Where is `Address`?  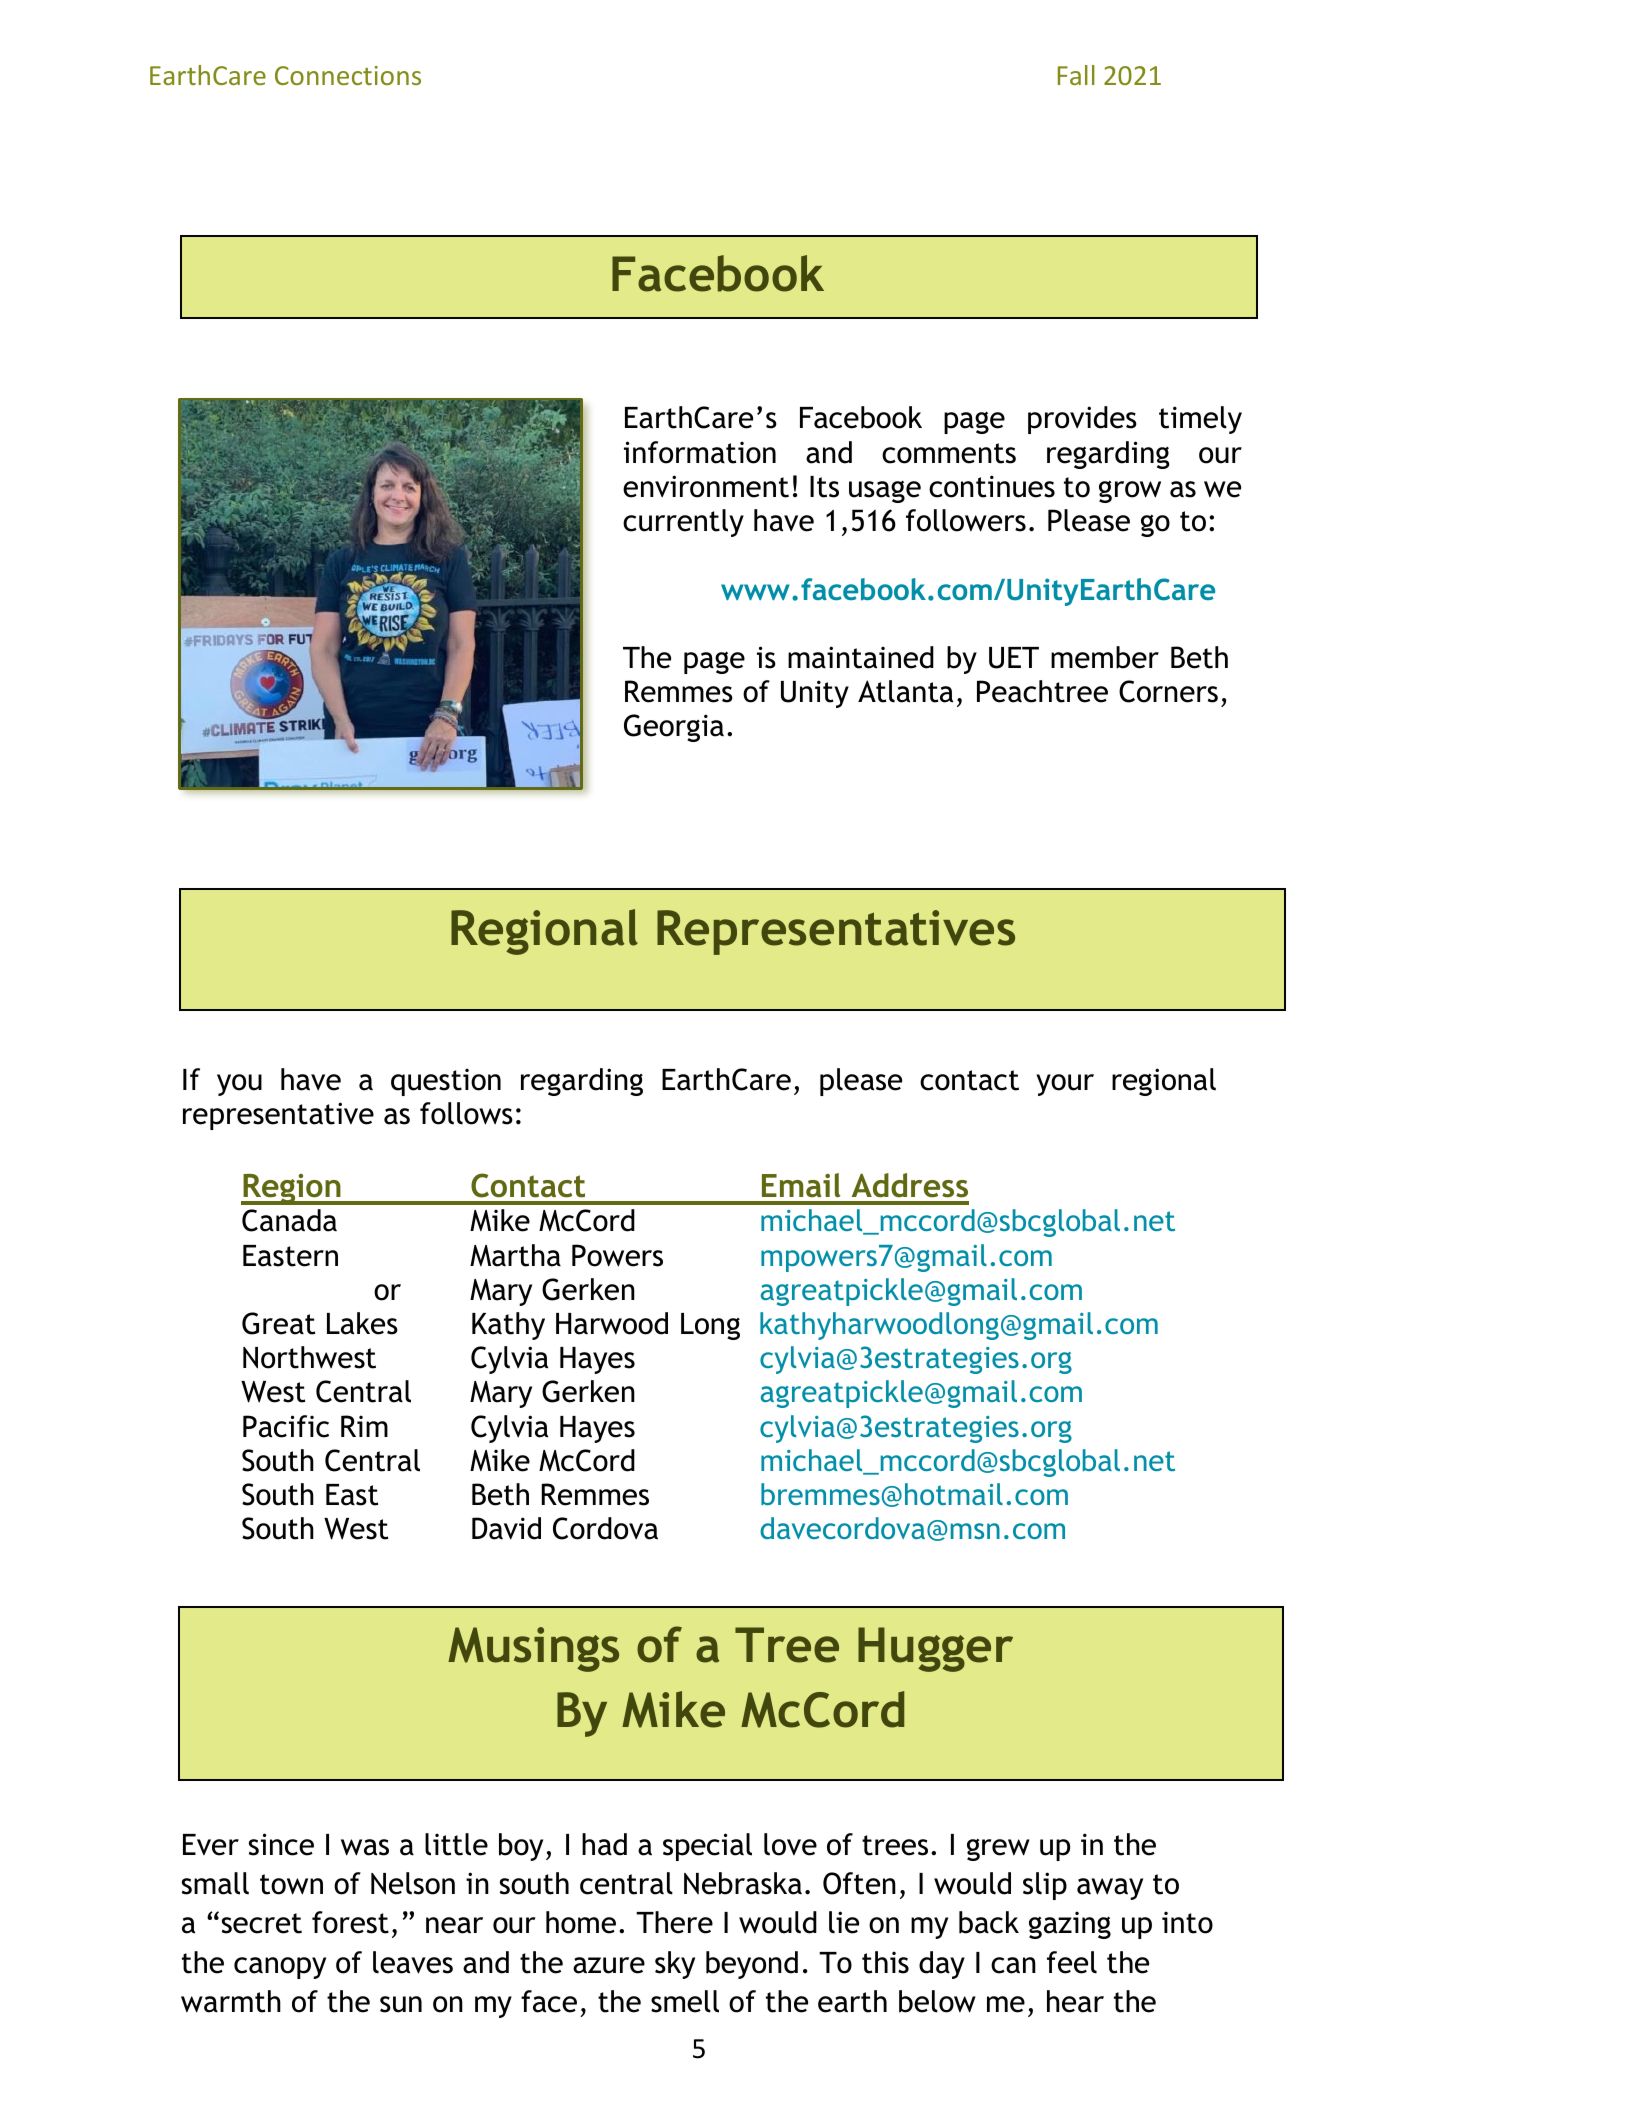 Address is located at coordinates (910, 1185).
